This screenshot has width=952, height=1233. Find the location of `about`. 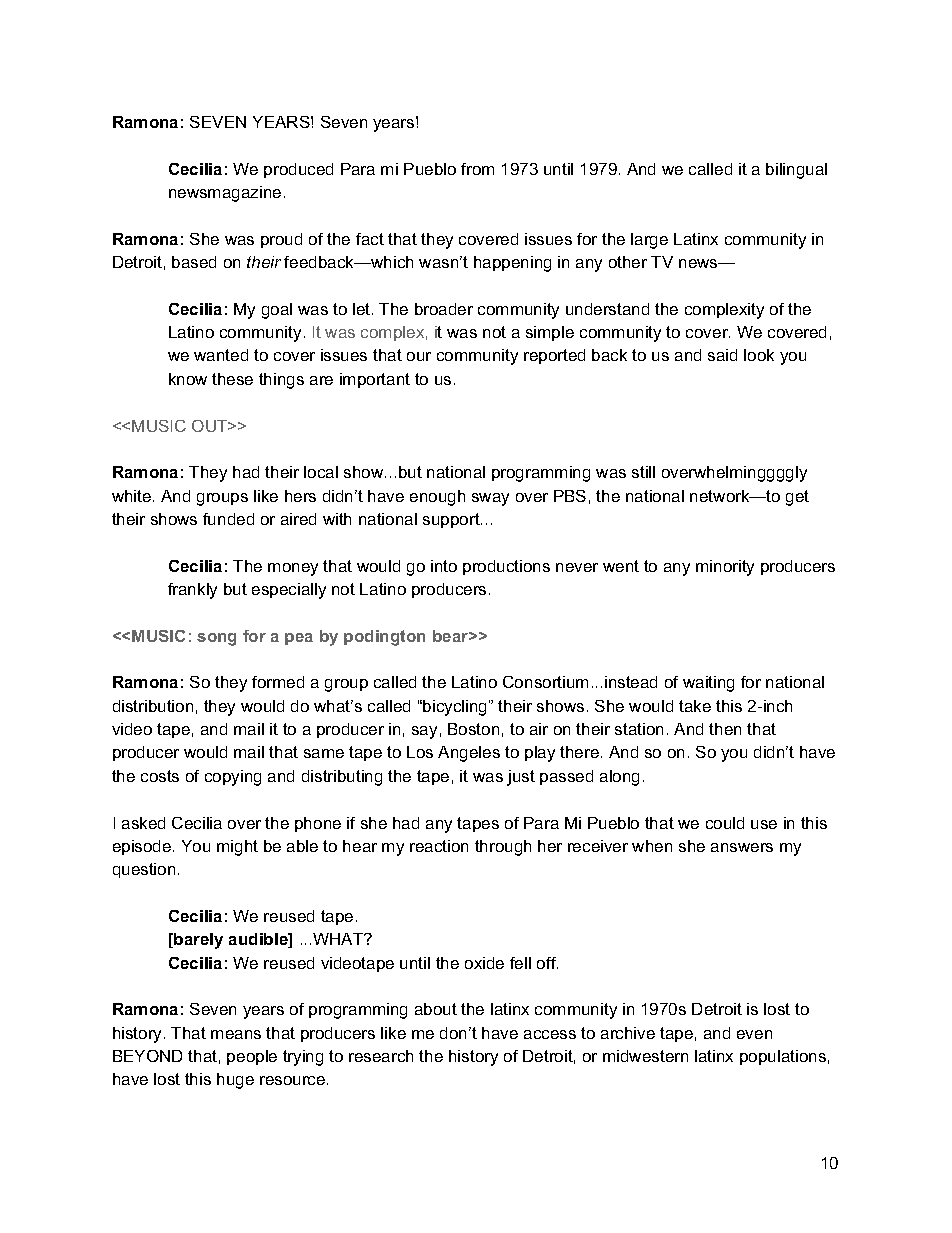

about is located at coordinates (436, 1009).
